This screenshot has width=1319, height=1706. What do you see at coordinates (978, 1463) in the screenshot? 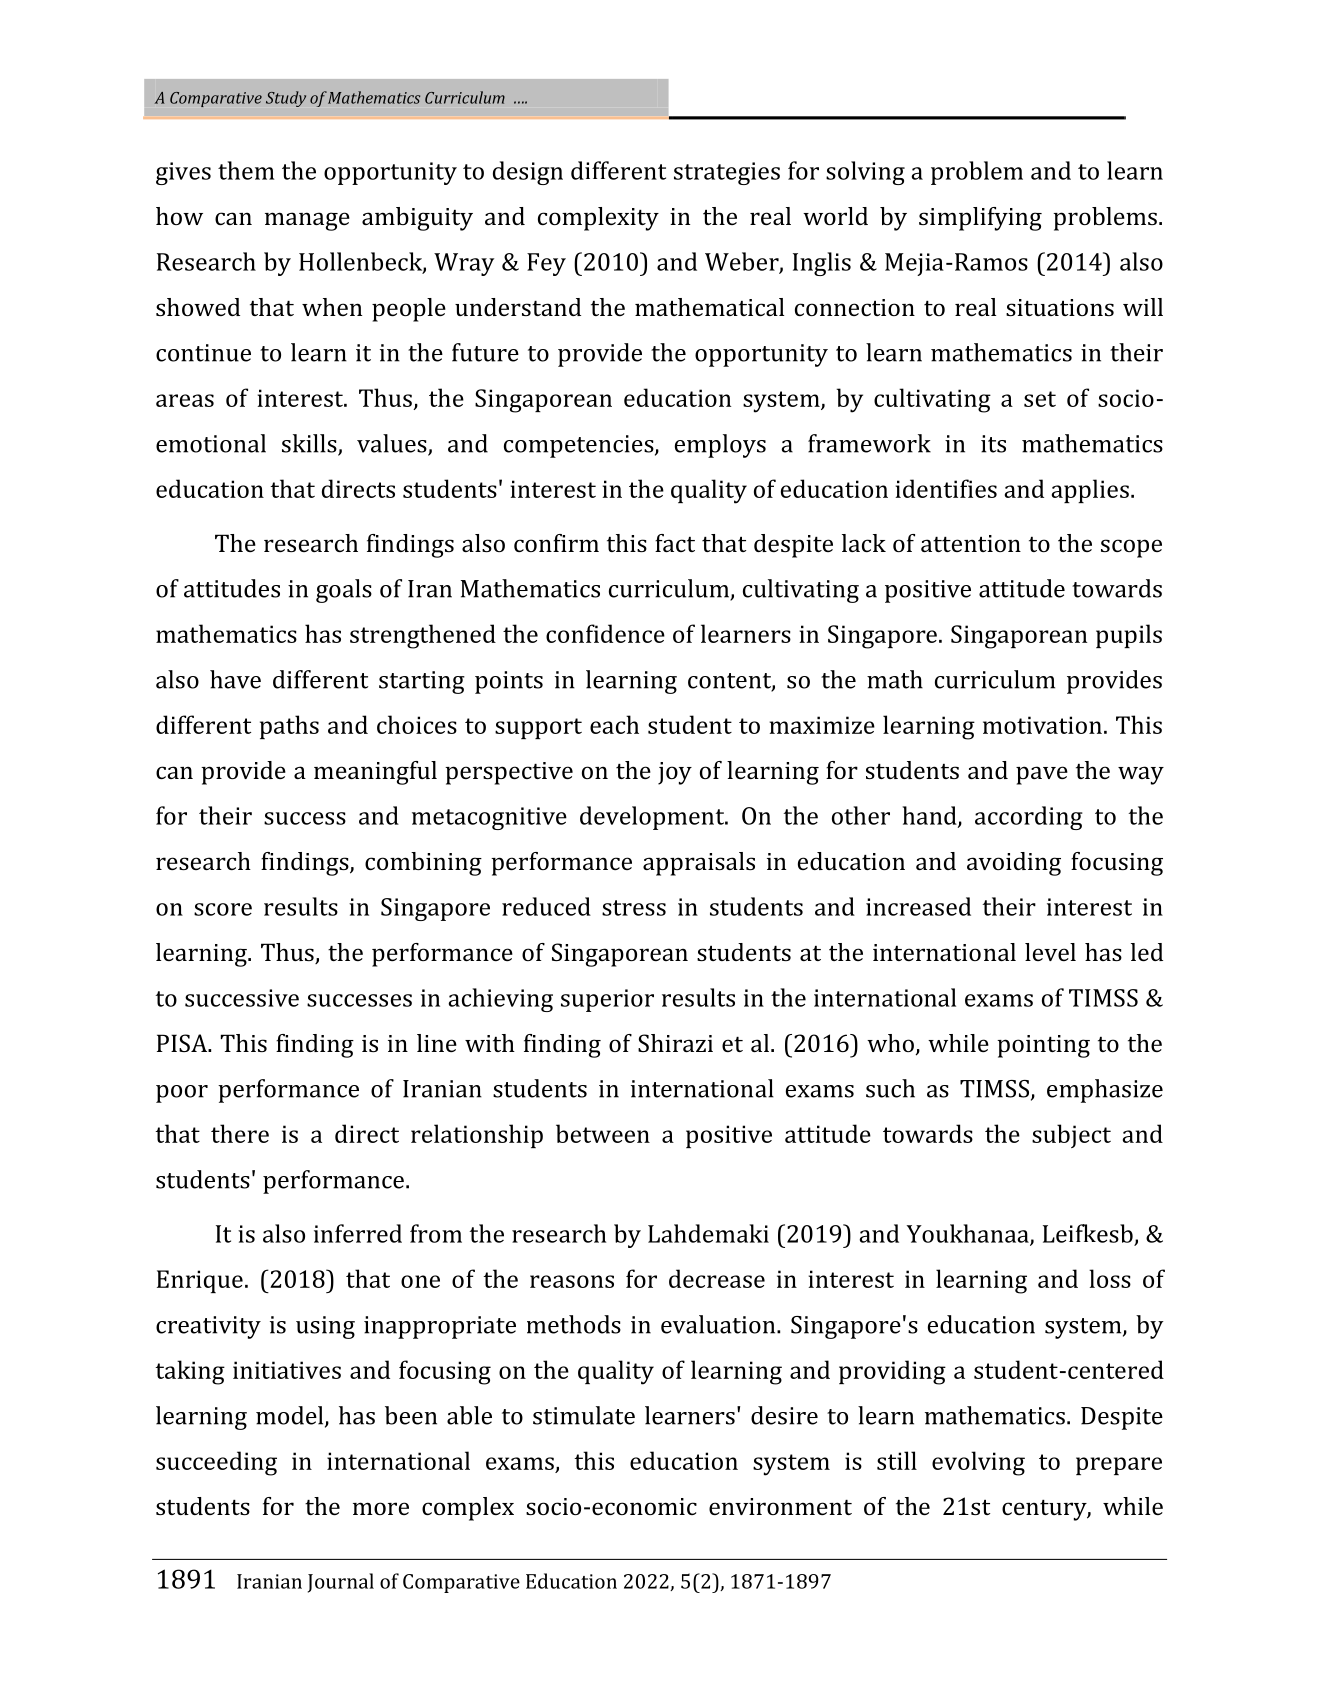
I see `evolving` at bounding box center [978, 1463].
